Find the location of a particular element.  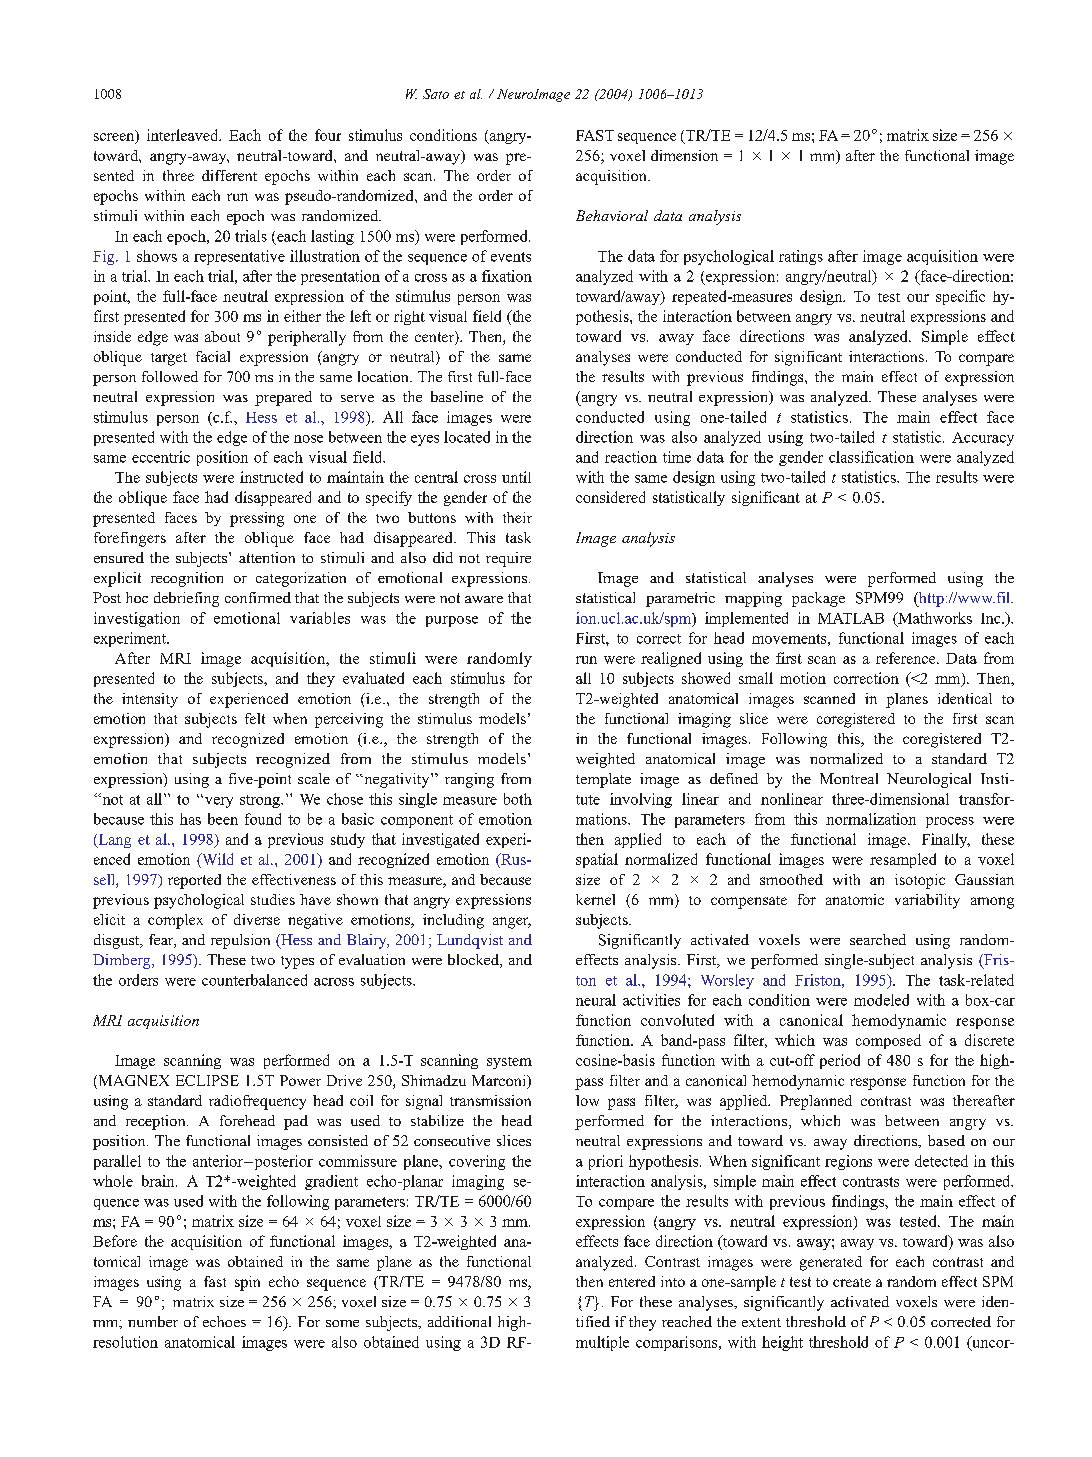

ratings is located at coordinates (801, 257).
